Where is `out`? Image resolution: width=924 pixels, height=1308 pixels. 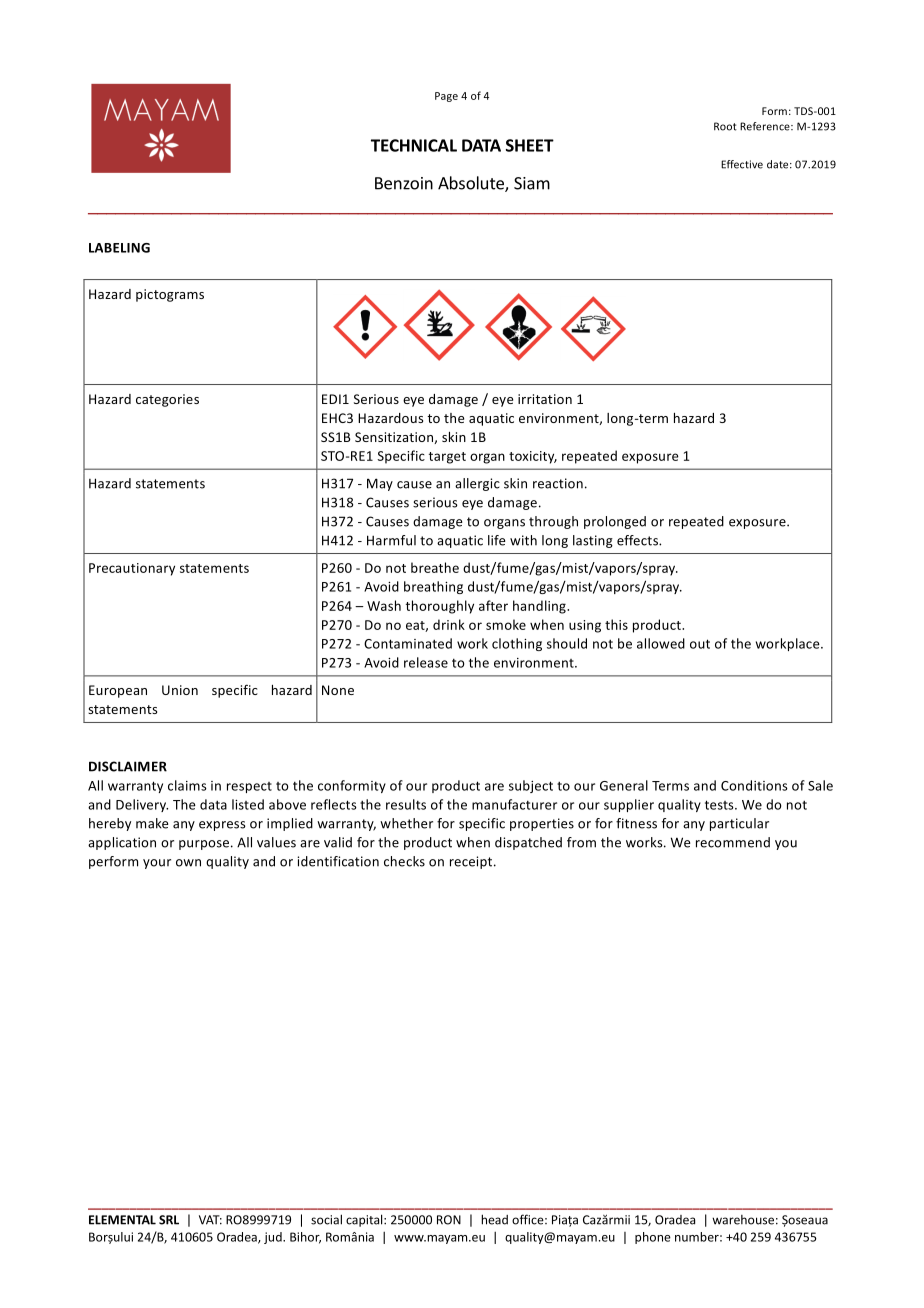
out is located at coordinates (700, 644).
